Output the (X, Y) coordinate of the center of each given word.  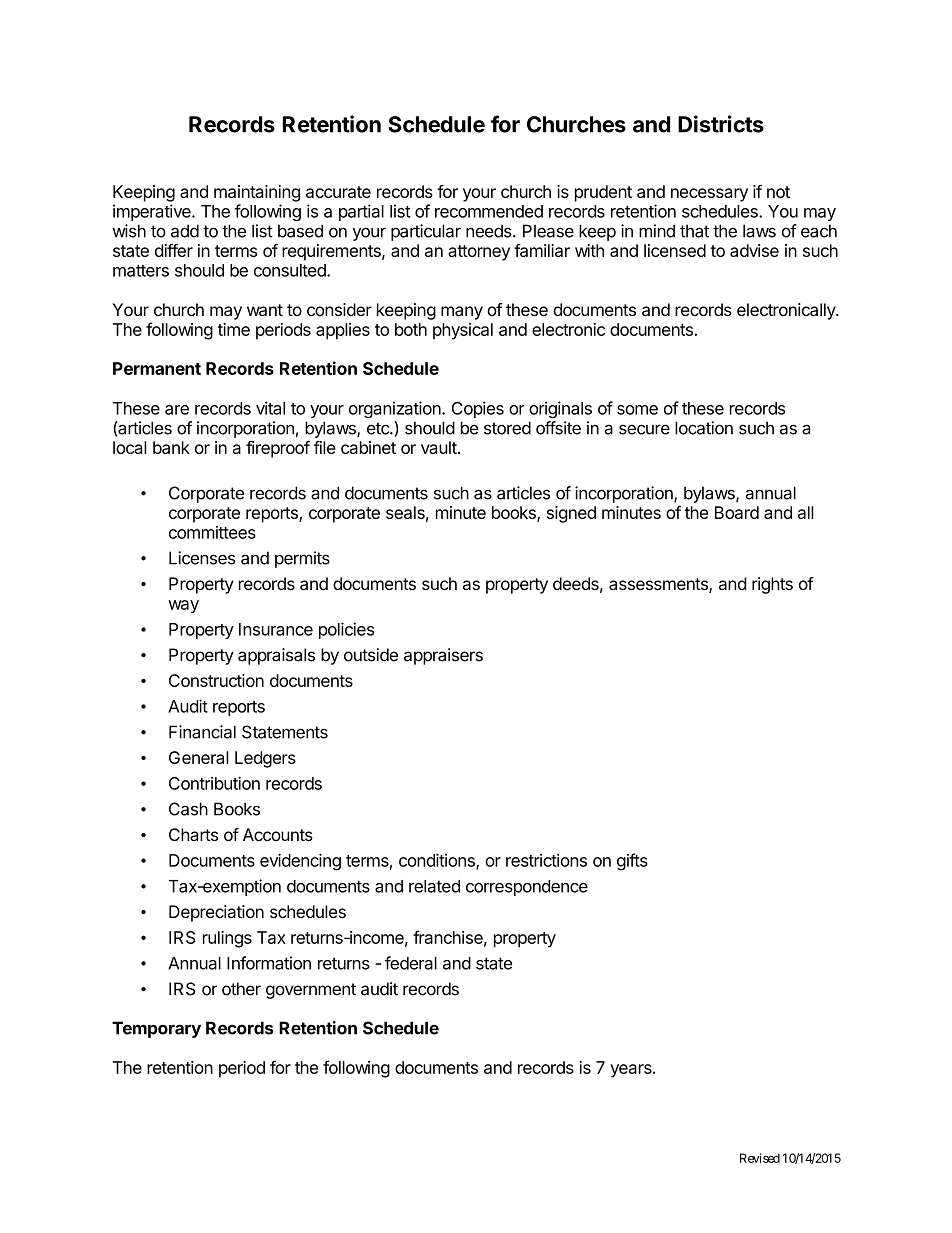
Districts (721, 124)
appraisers (443, 656)
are (177, 410)
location (704, 428)
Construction (216, 680)
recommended (489, 211)
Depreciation (216, 913)
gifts (632, 862)
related (434, 886)
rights (772, 585)
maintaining (257, 193)
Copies (478, 409)
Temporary (156, 1029)
